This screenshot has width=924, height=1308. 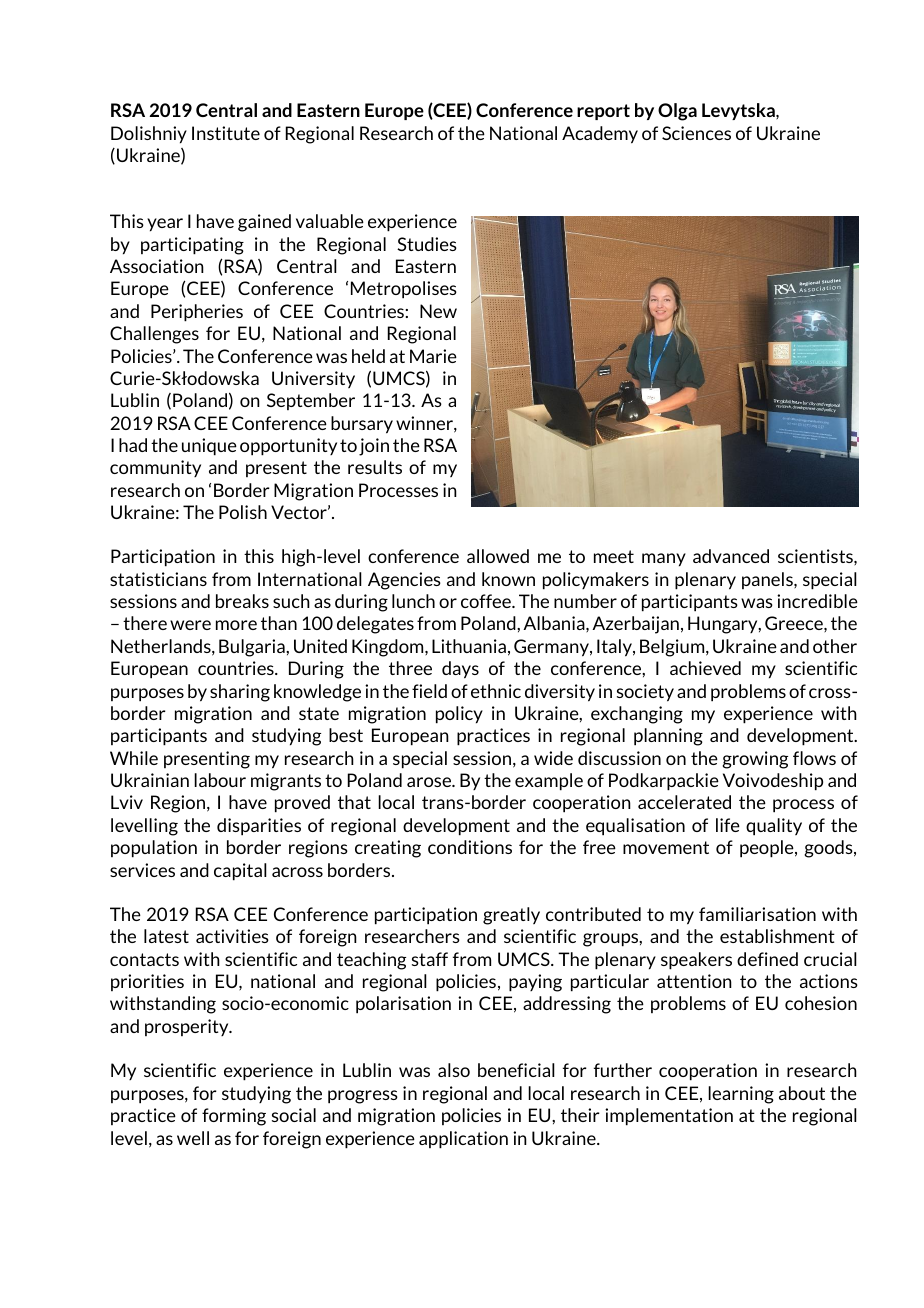 What do you see at coordinates (741, 1095) in the screenshot?
I see `learning` at bounding box center [741, 1095].
